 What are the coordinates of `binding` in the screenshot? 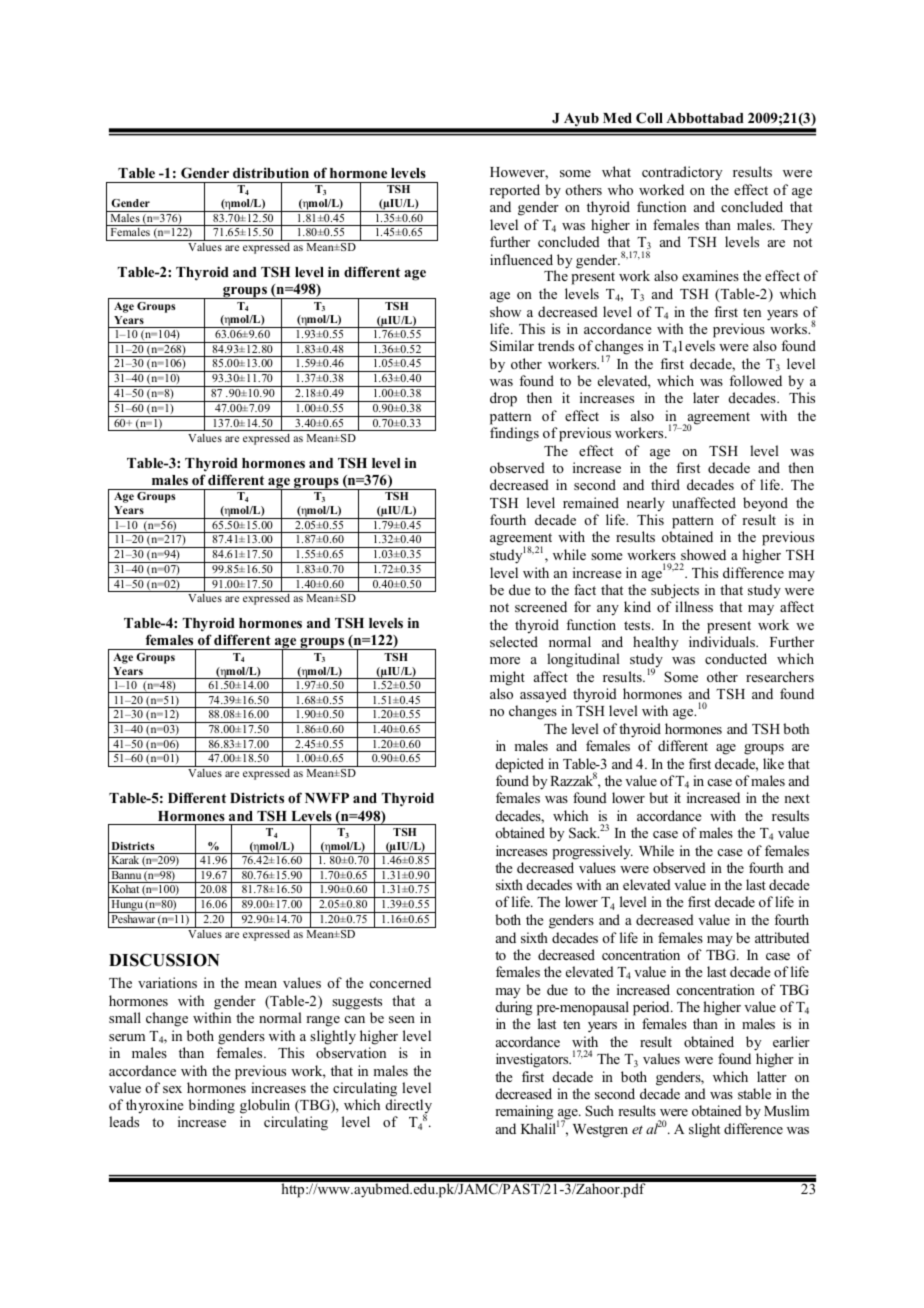 It's located at (212, 1106).
